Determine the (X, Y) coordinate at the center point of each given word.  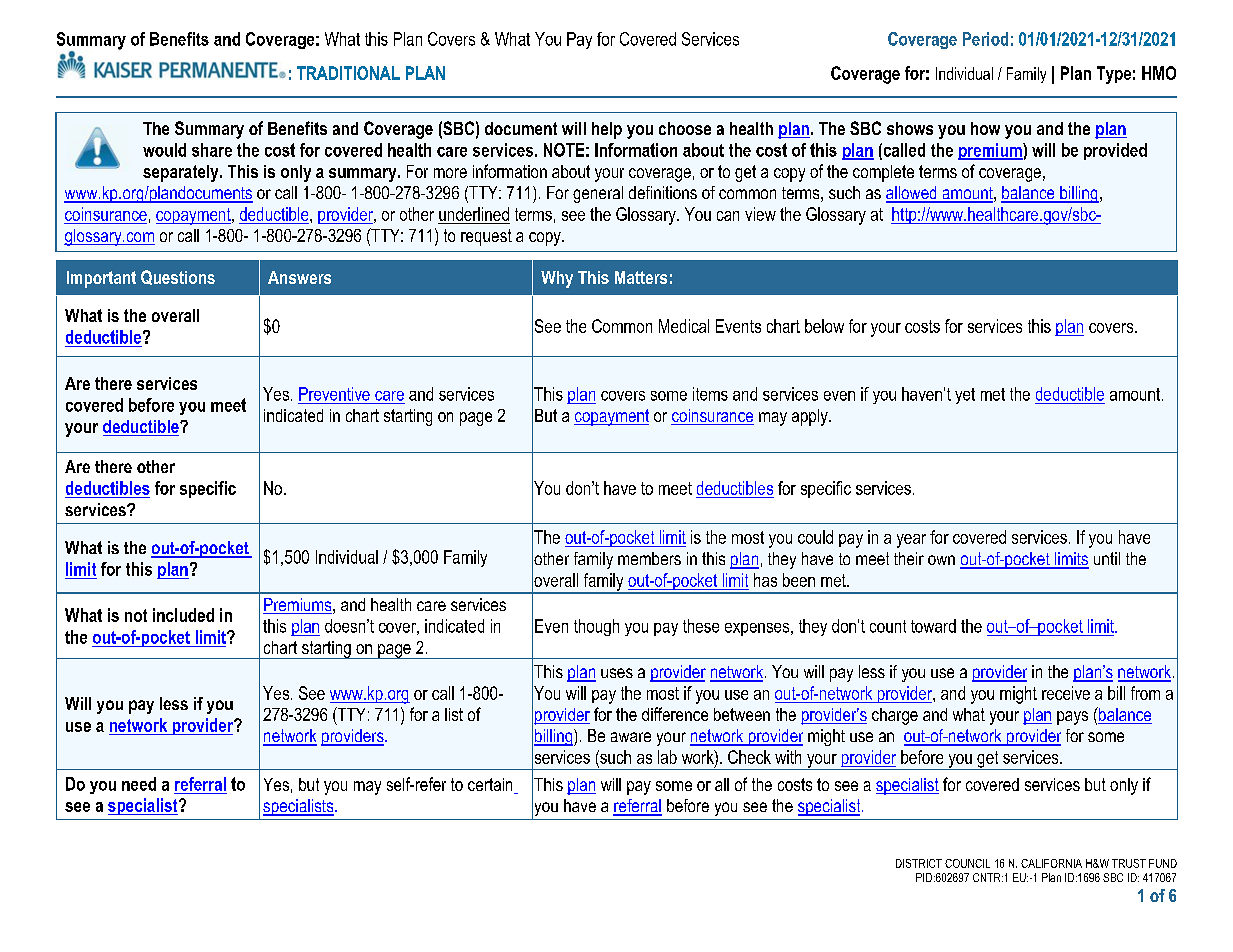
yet (965, 396)
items (710, 394)
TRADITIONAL (348, 73)
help (607, 130)
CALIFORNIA (1051, 863)
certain (491, 786)
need (139, 784)
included (183, 615)
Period (985, 39)
